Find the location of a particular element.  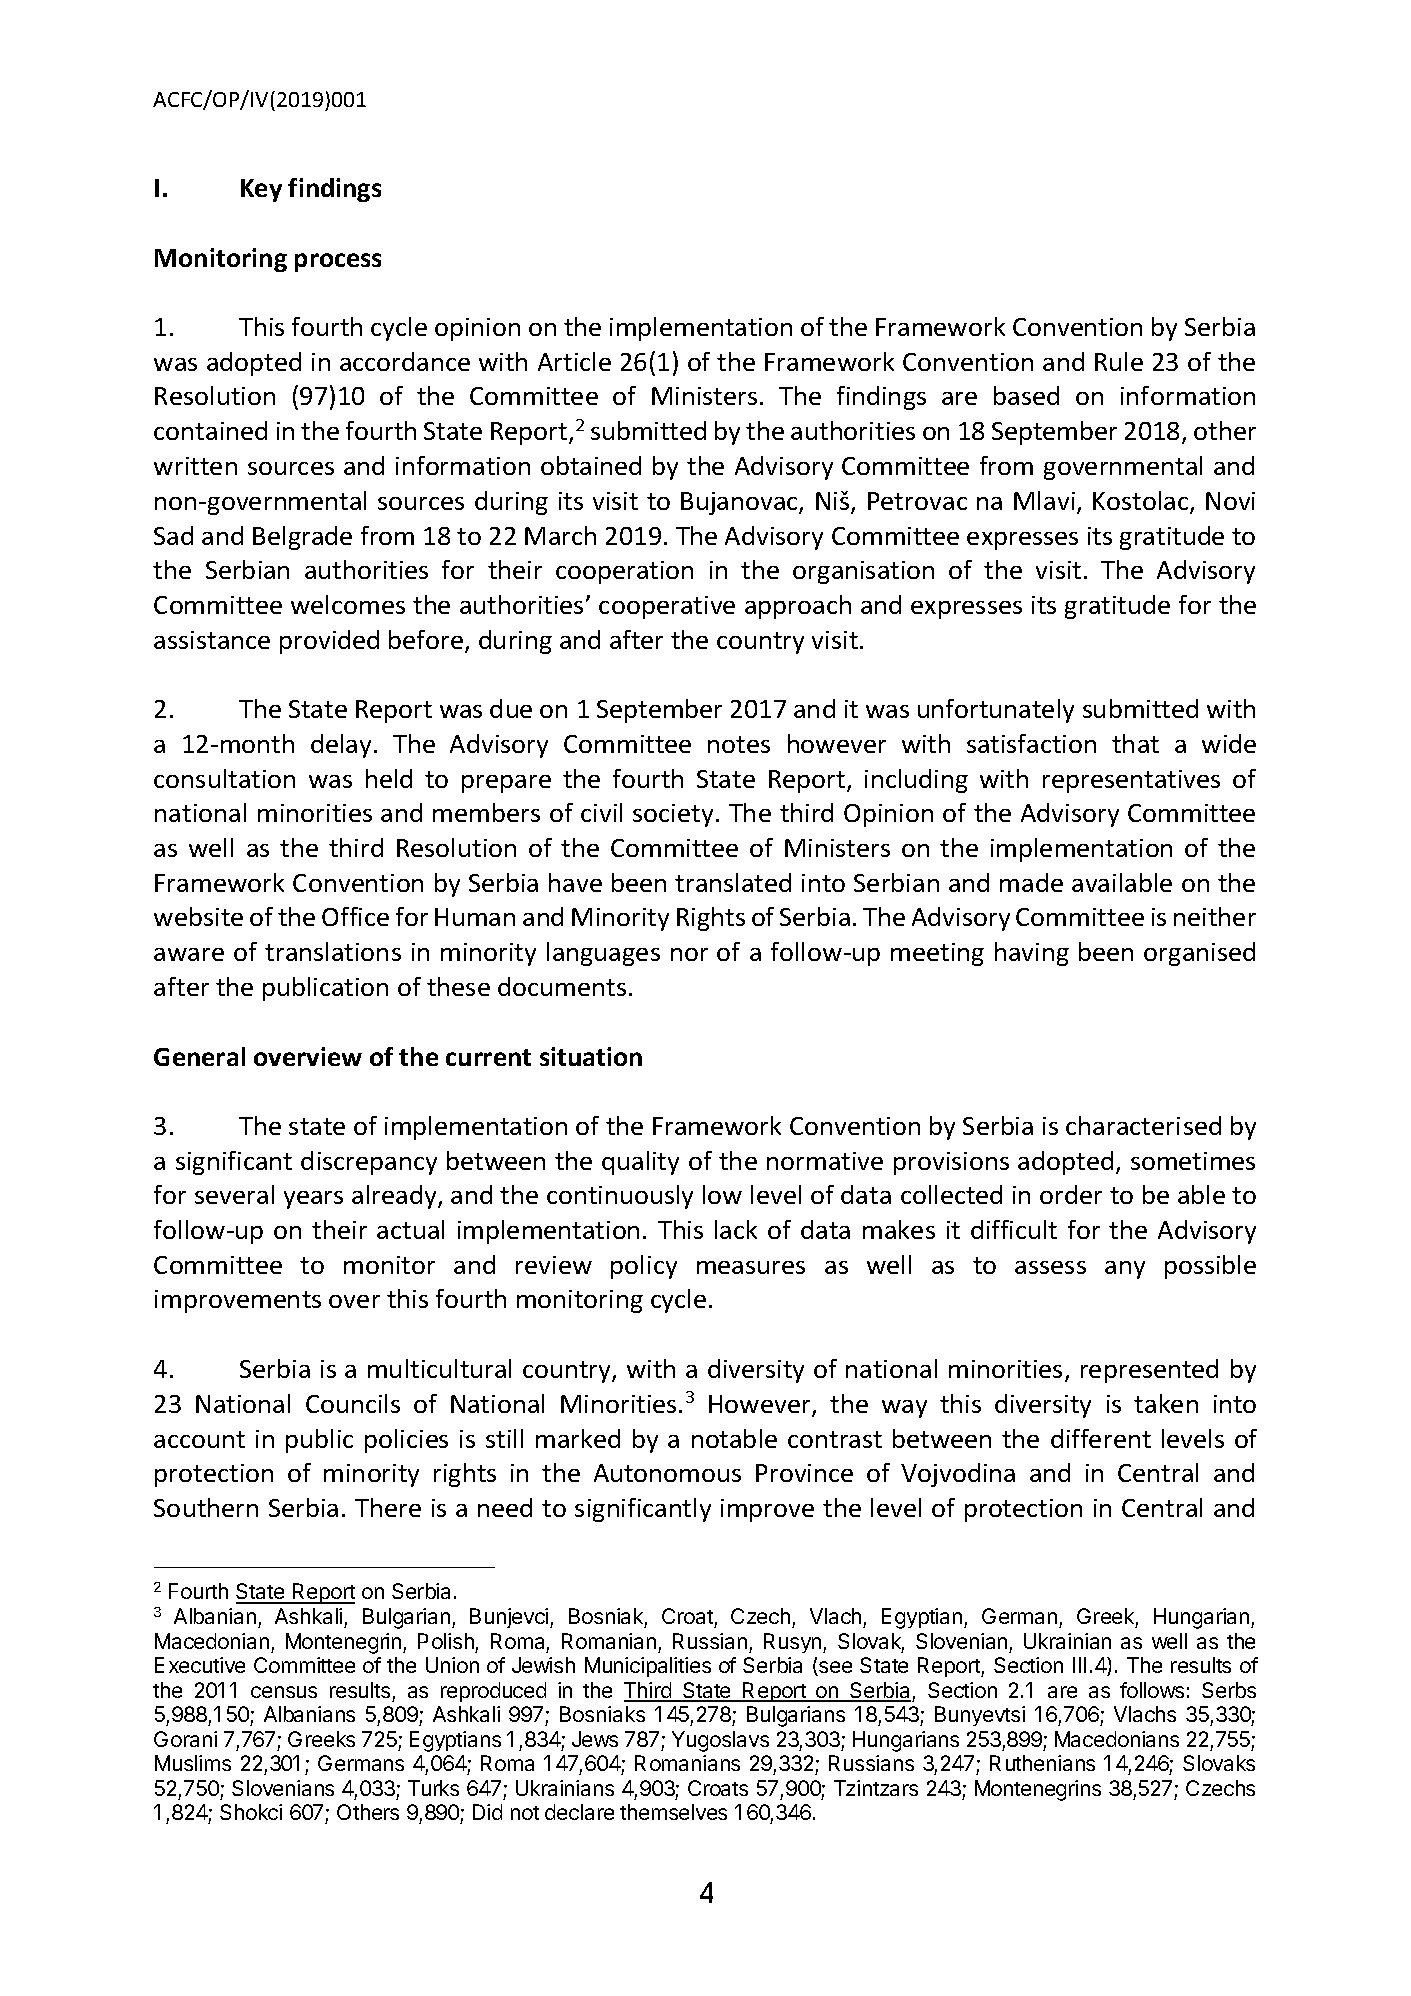

themselves is located at coordinates (673, 1812).
